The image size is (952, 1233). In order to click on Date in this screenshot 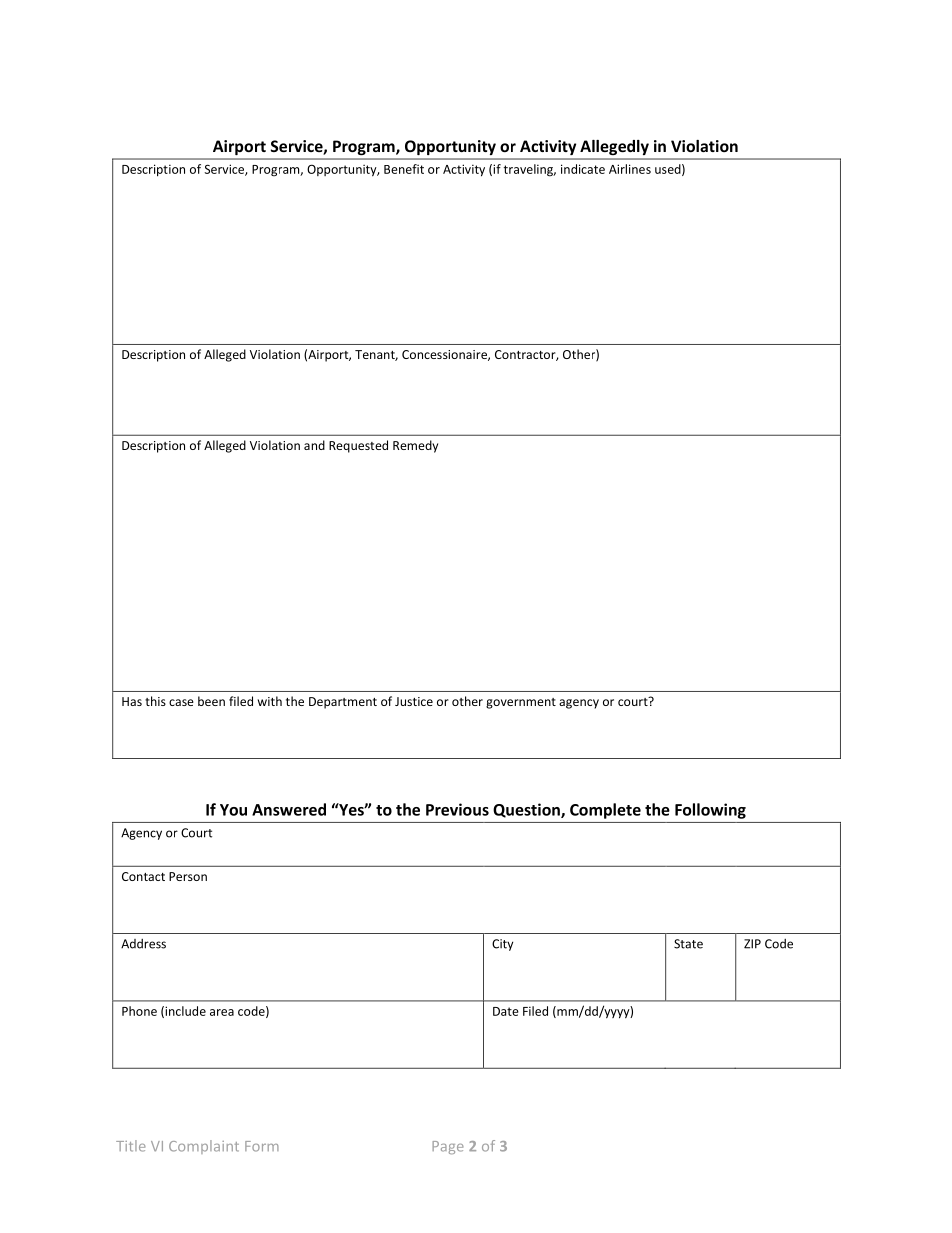, I will do `click(506, 1011)`.
